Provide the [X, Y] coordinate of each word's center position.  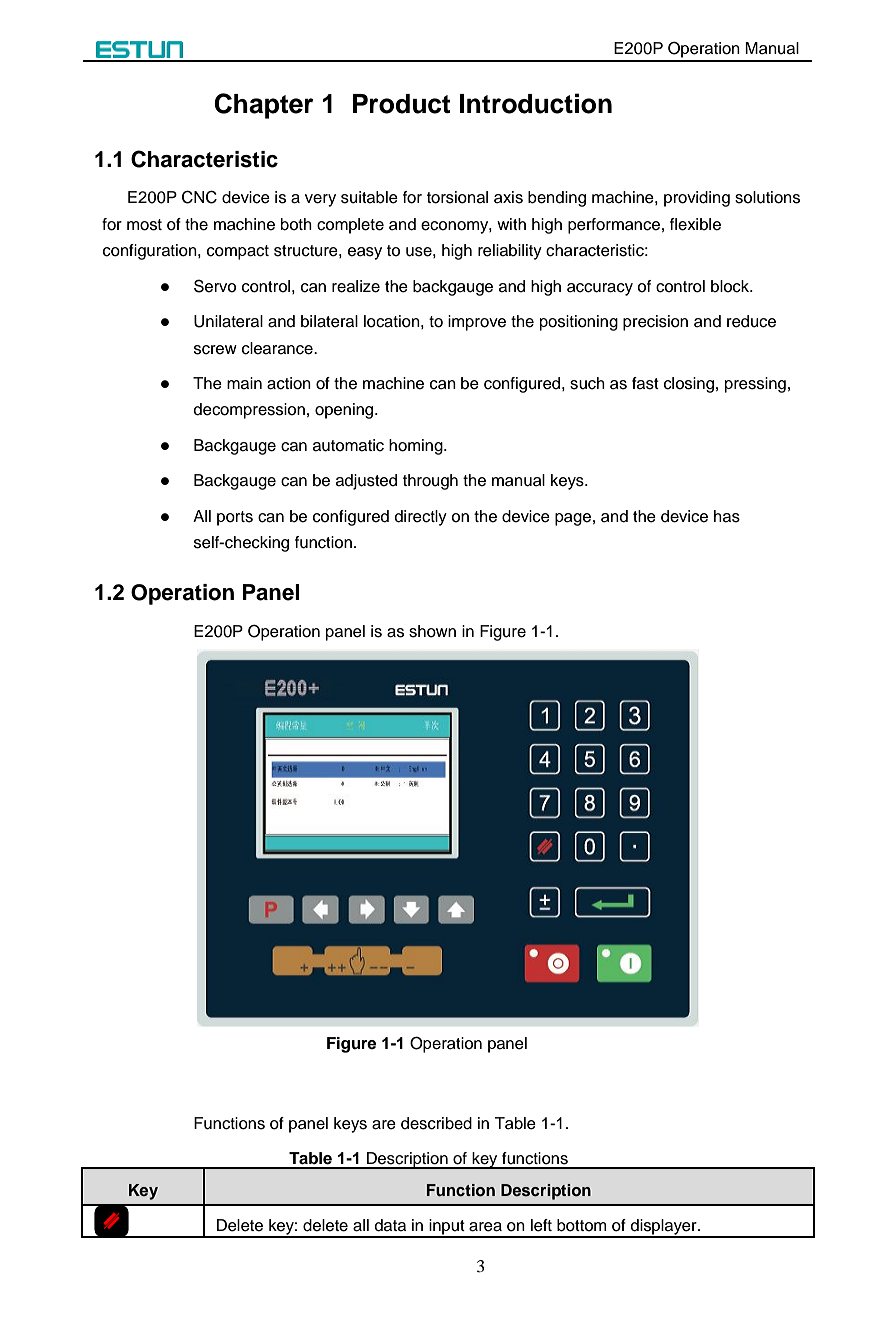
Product [401, 104]
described [436, 1123]
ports [235, 518]
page [573, 519]
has [727, 516]
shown [432, 631]
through [430, 482]
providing [697, 199]
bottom [582, 1225]
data [390, 1225]
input [447, 1228]
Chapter [264, 106]
